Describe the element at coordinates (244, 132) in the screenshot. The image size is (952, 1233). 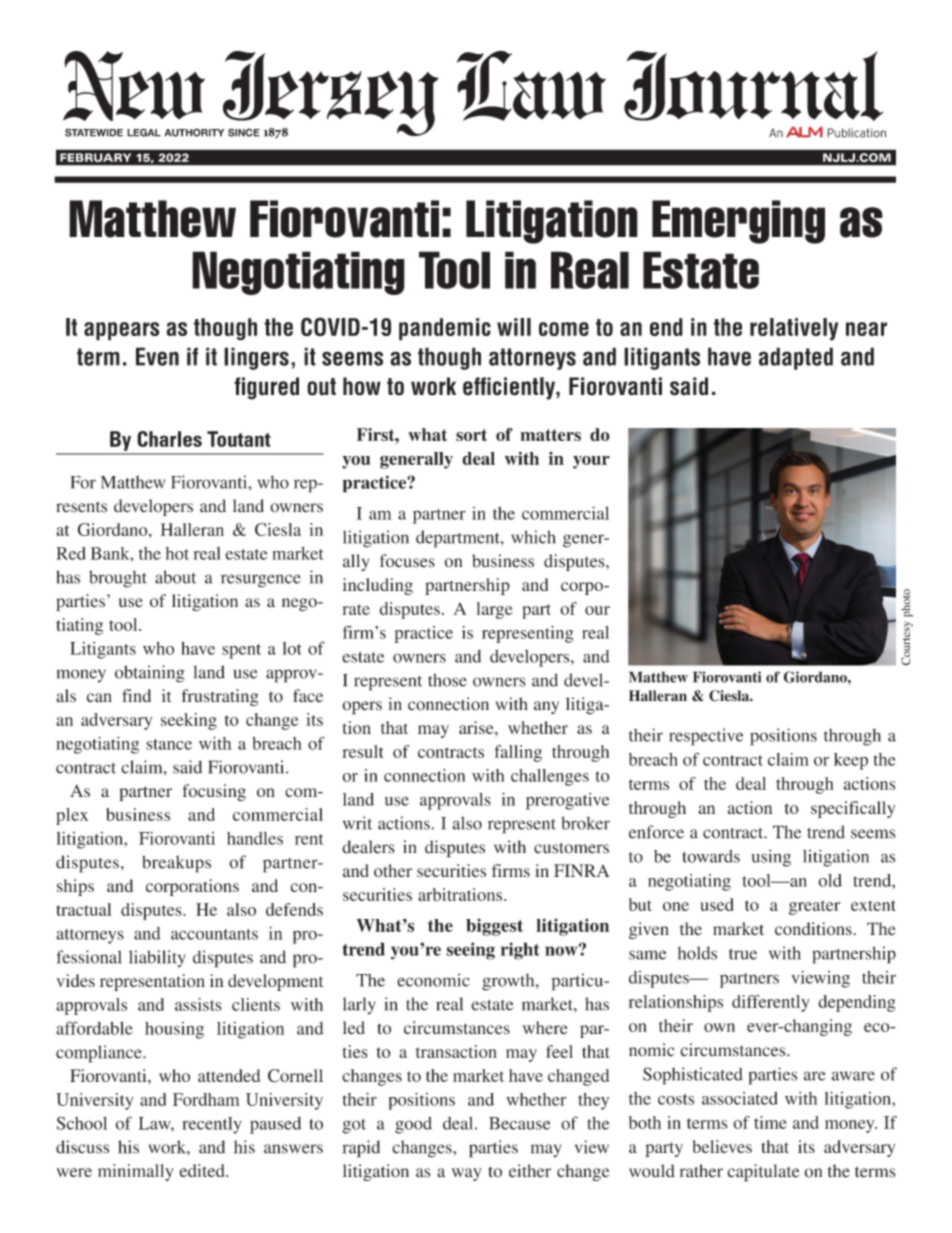
I see `since` at that location.
